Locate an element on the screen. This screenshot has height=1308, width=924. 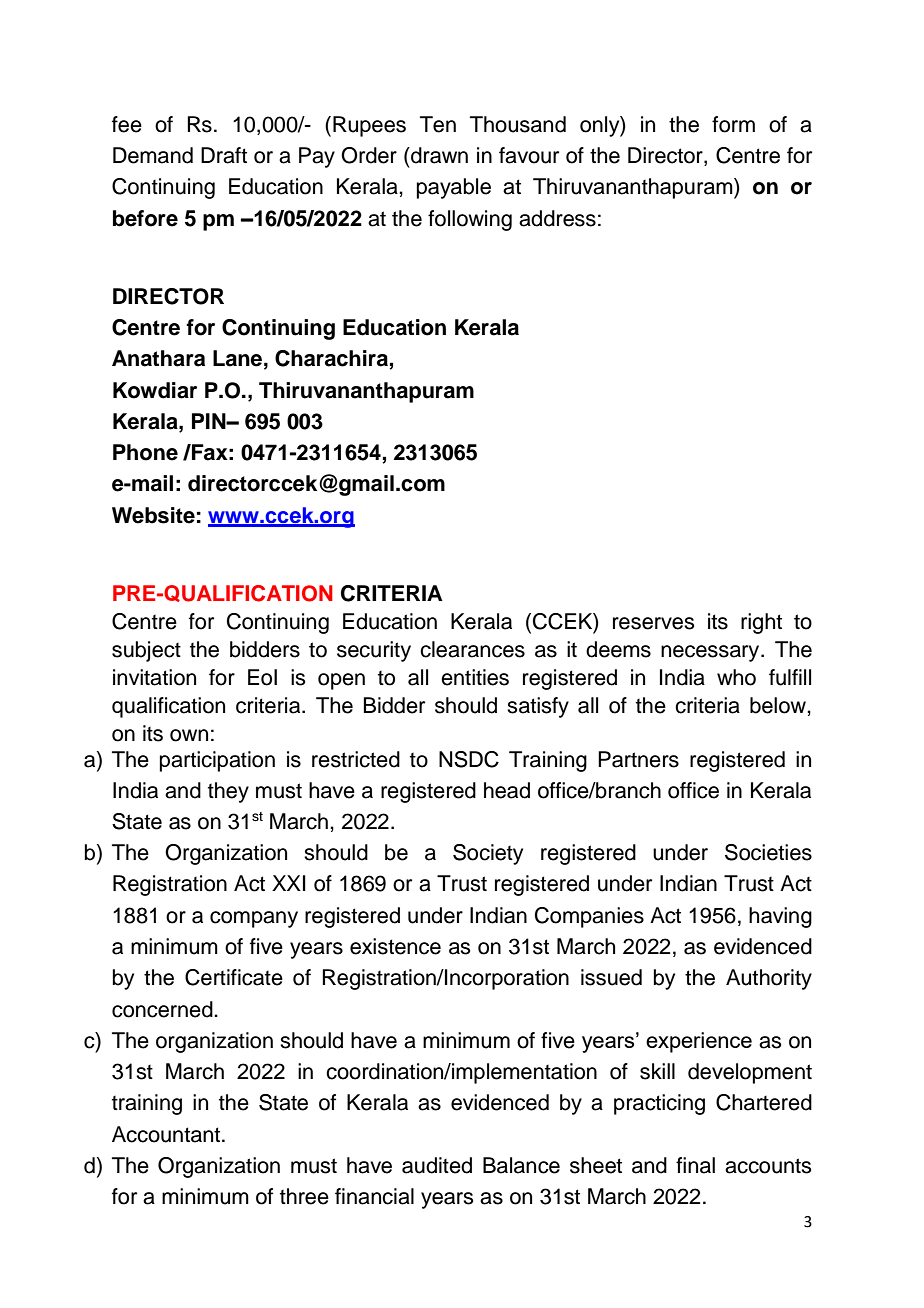
they is located at coordinates (228, 792).
